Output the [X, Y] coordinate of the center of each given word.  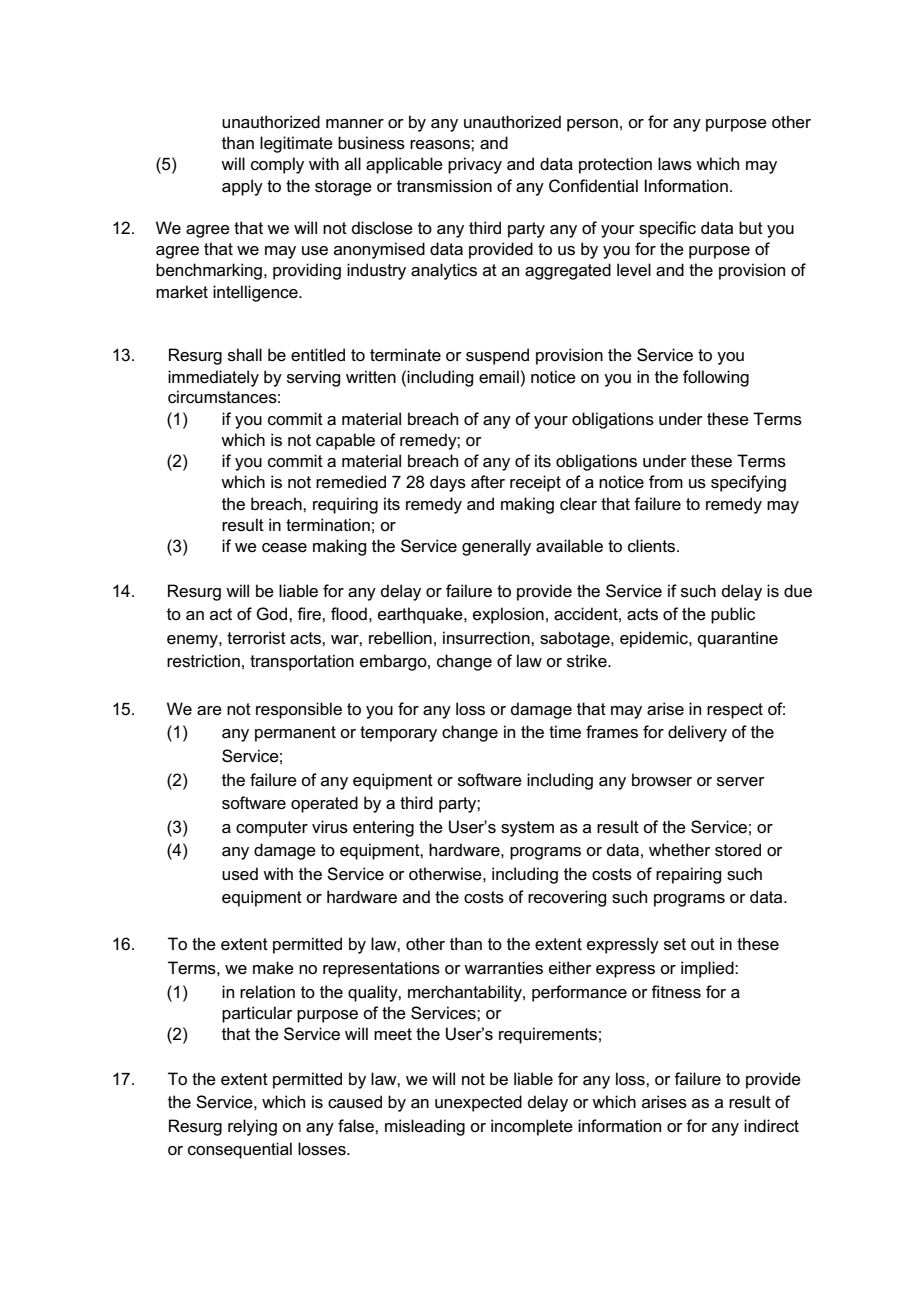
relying [252, 1127]
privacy [475, 165]
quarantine [738, 639]
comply [277, 165]
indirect [771, 1126]
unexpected [478, 1103]
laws [675, 164]
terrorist [256, 638]
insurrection [487, 638]
